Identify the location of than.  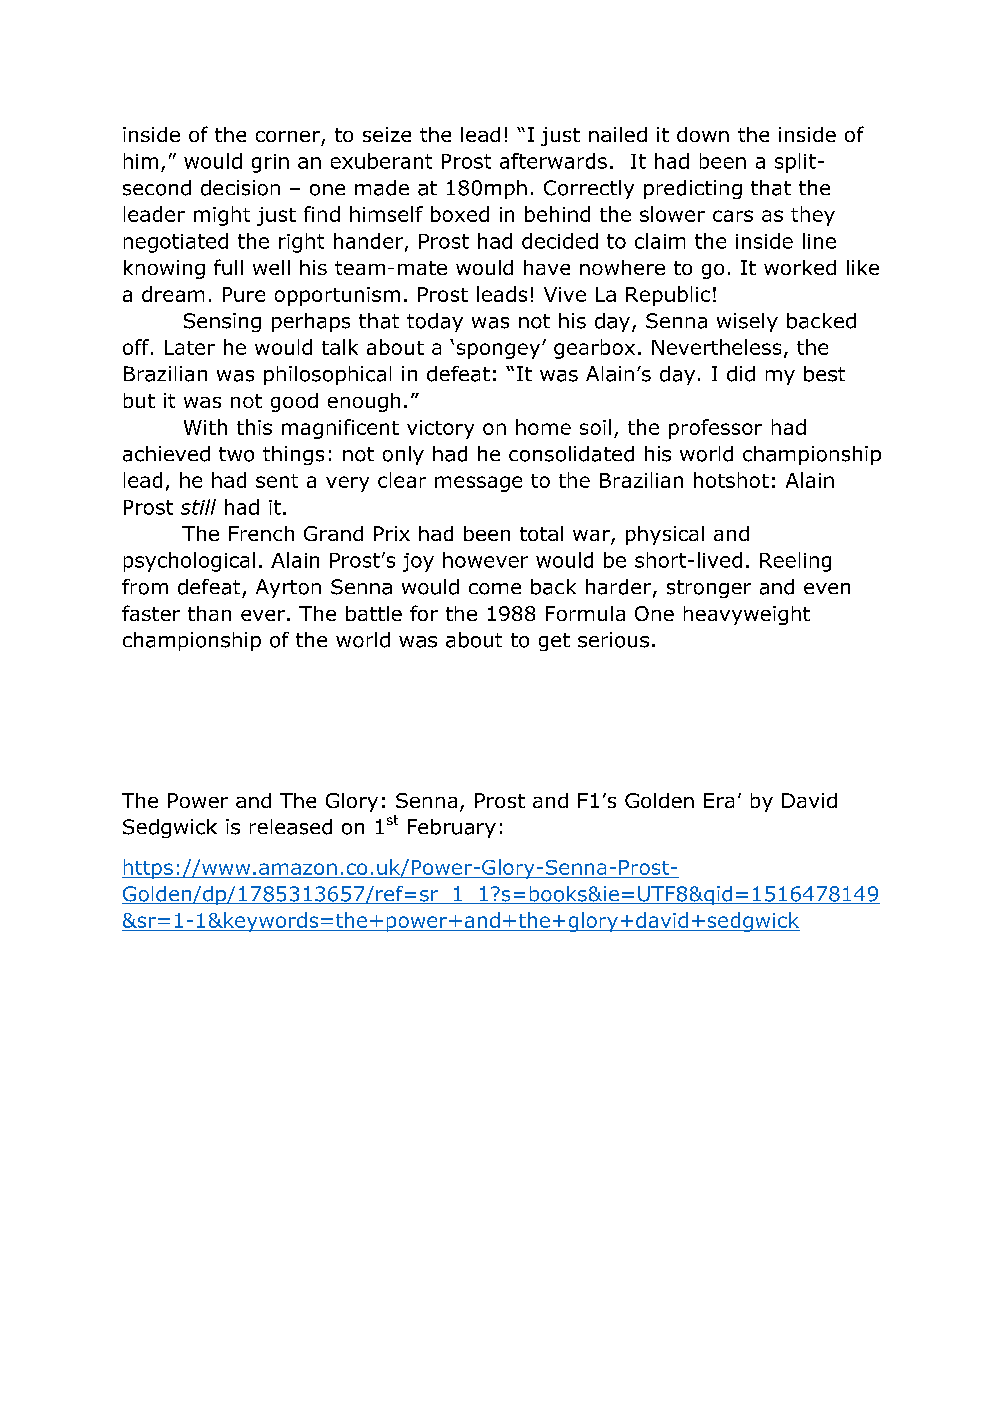
(209, 613).
